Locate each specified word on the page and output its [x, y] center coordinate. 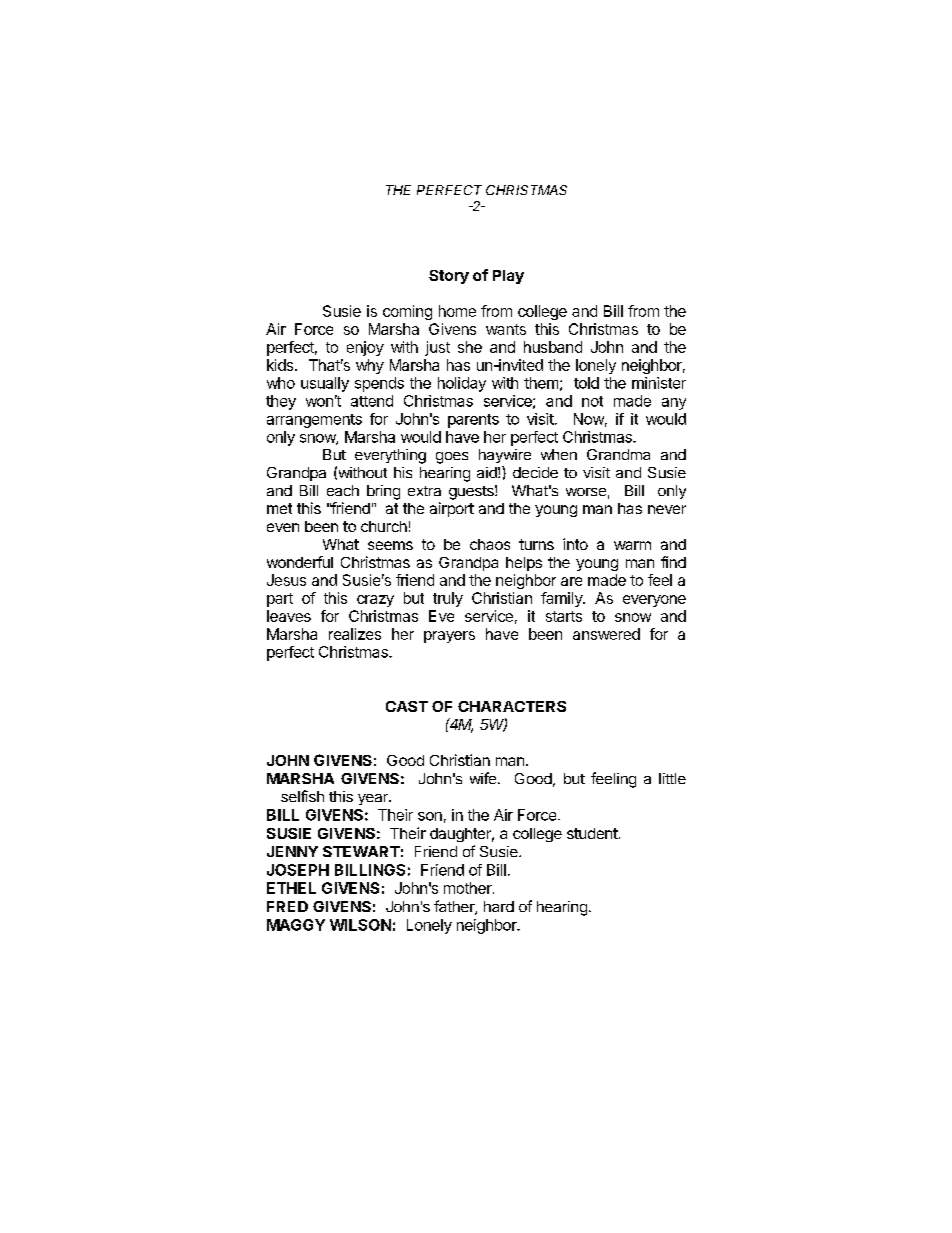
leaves [289, 616]
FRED [287, 906]
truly [448, 599]
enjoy [365, 348]
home [457, 311]
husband [553, 347]
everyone [654, 601]
